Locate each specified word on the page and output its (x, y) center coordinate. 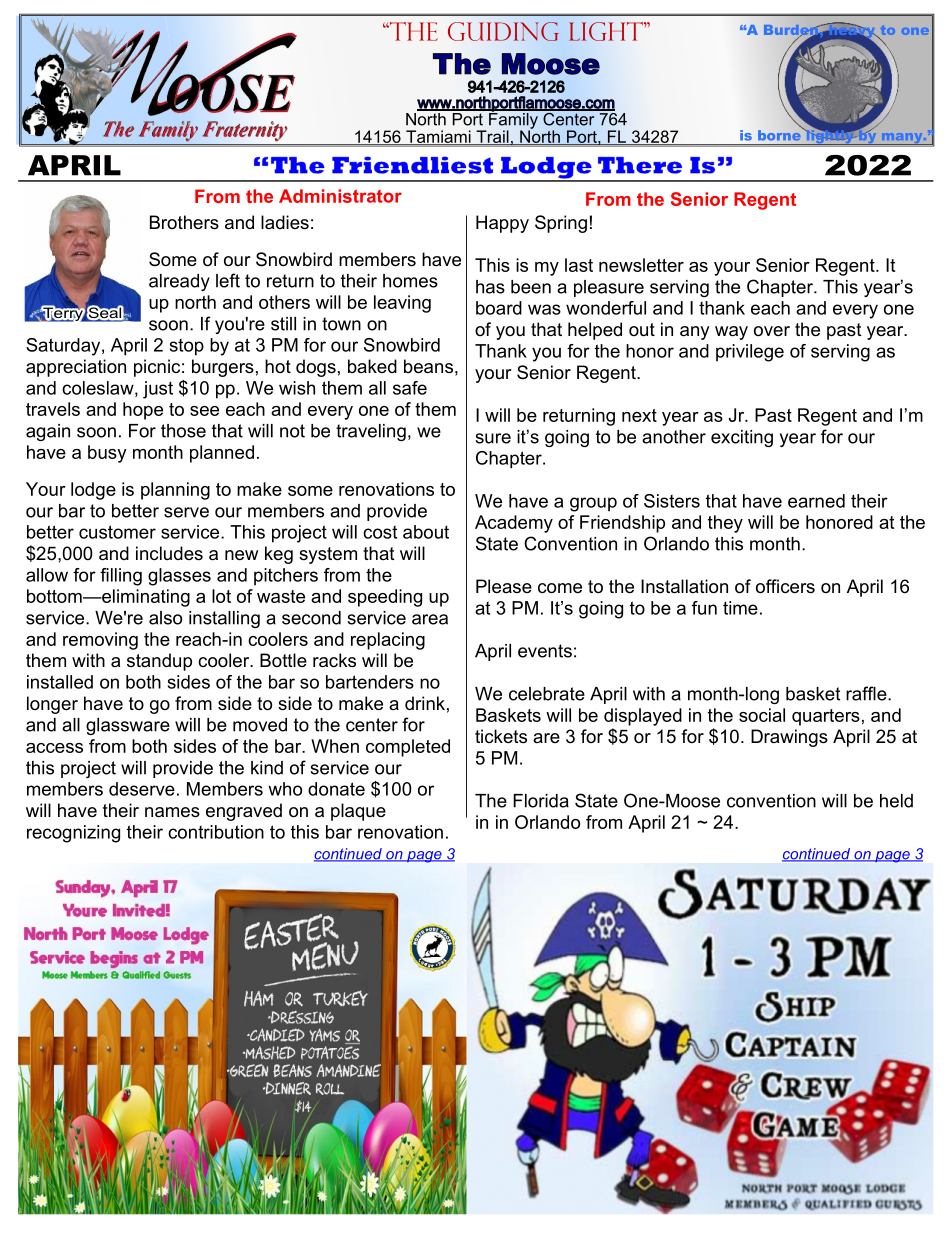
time (740, 608)
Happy (502, 224)
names (172, 812)
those (183, 431)
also (165, 618)
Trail (492, 137)
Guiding (503, 31)
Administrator (340, 196)
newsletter (641, 265)
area (430, 619)
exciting (742, 438)
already (179, 282)
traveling (371, 432)
